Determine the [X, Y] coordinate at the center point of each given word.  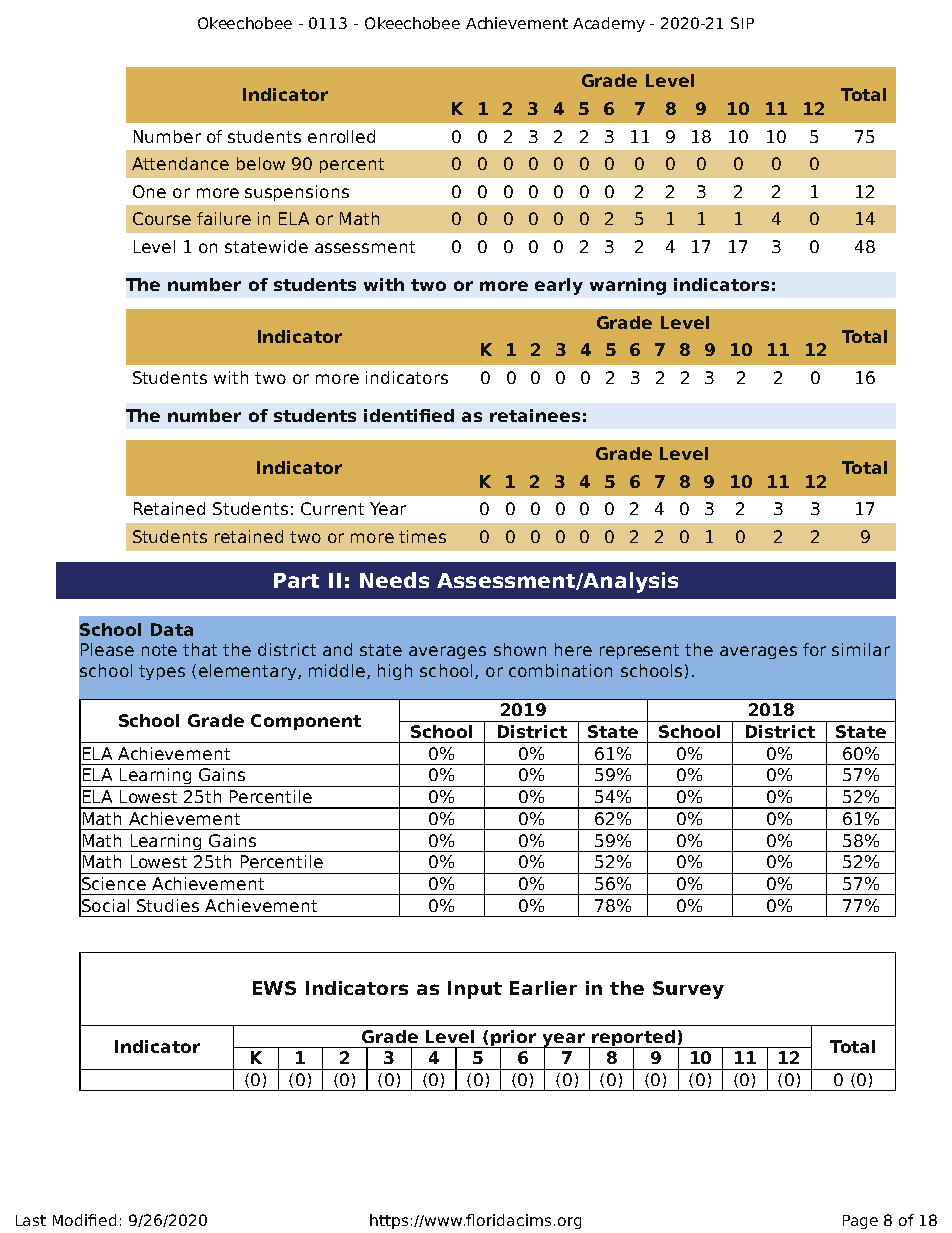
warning [628, 286]
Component [306, 722]
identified [409, 415]
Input [475, 990]
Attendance [180, 163]
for [814, 649]
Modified [84, 1220]
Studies [168, 905]
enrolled [341, 136]
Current [332, 508]
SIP [742, 23]
